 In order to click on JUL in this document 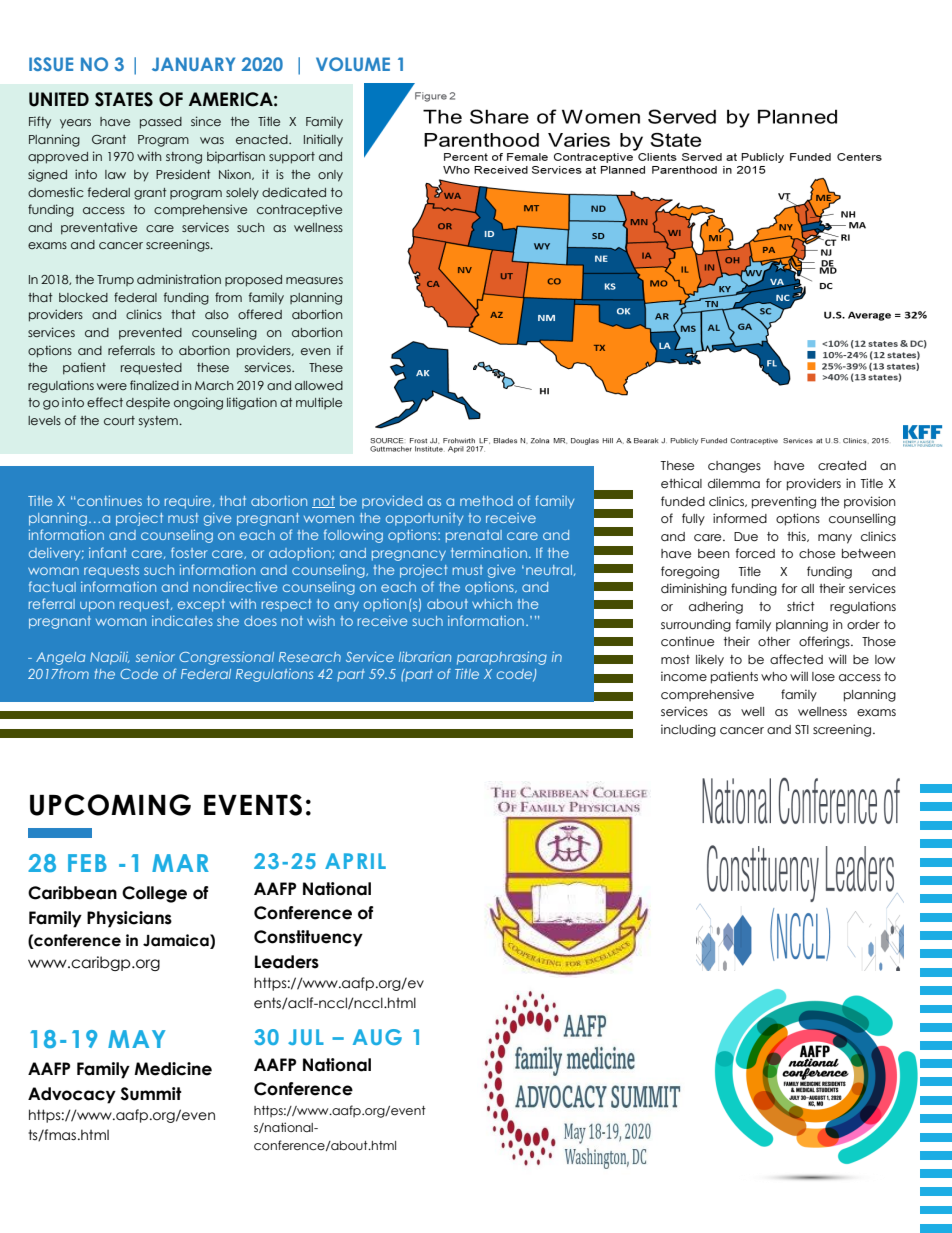, I will do `click(306, 1037)`.
